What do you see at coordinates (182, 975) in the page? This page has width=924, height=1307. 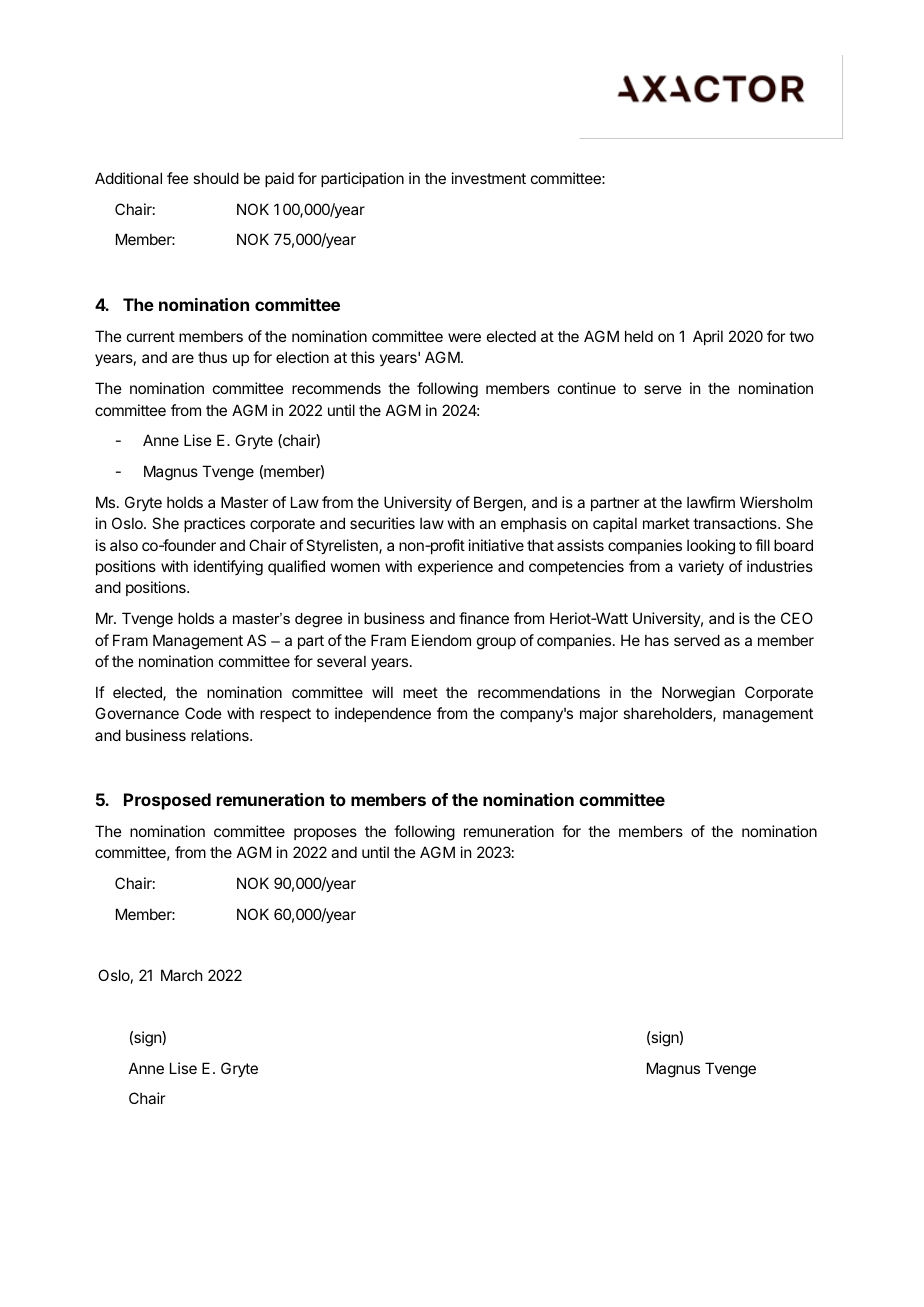 I see `March` at bounding box center [182, 975].
